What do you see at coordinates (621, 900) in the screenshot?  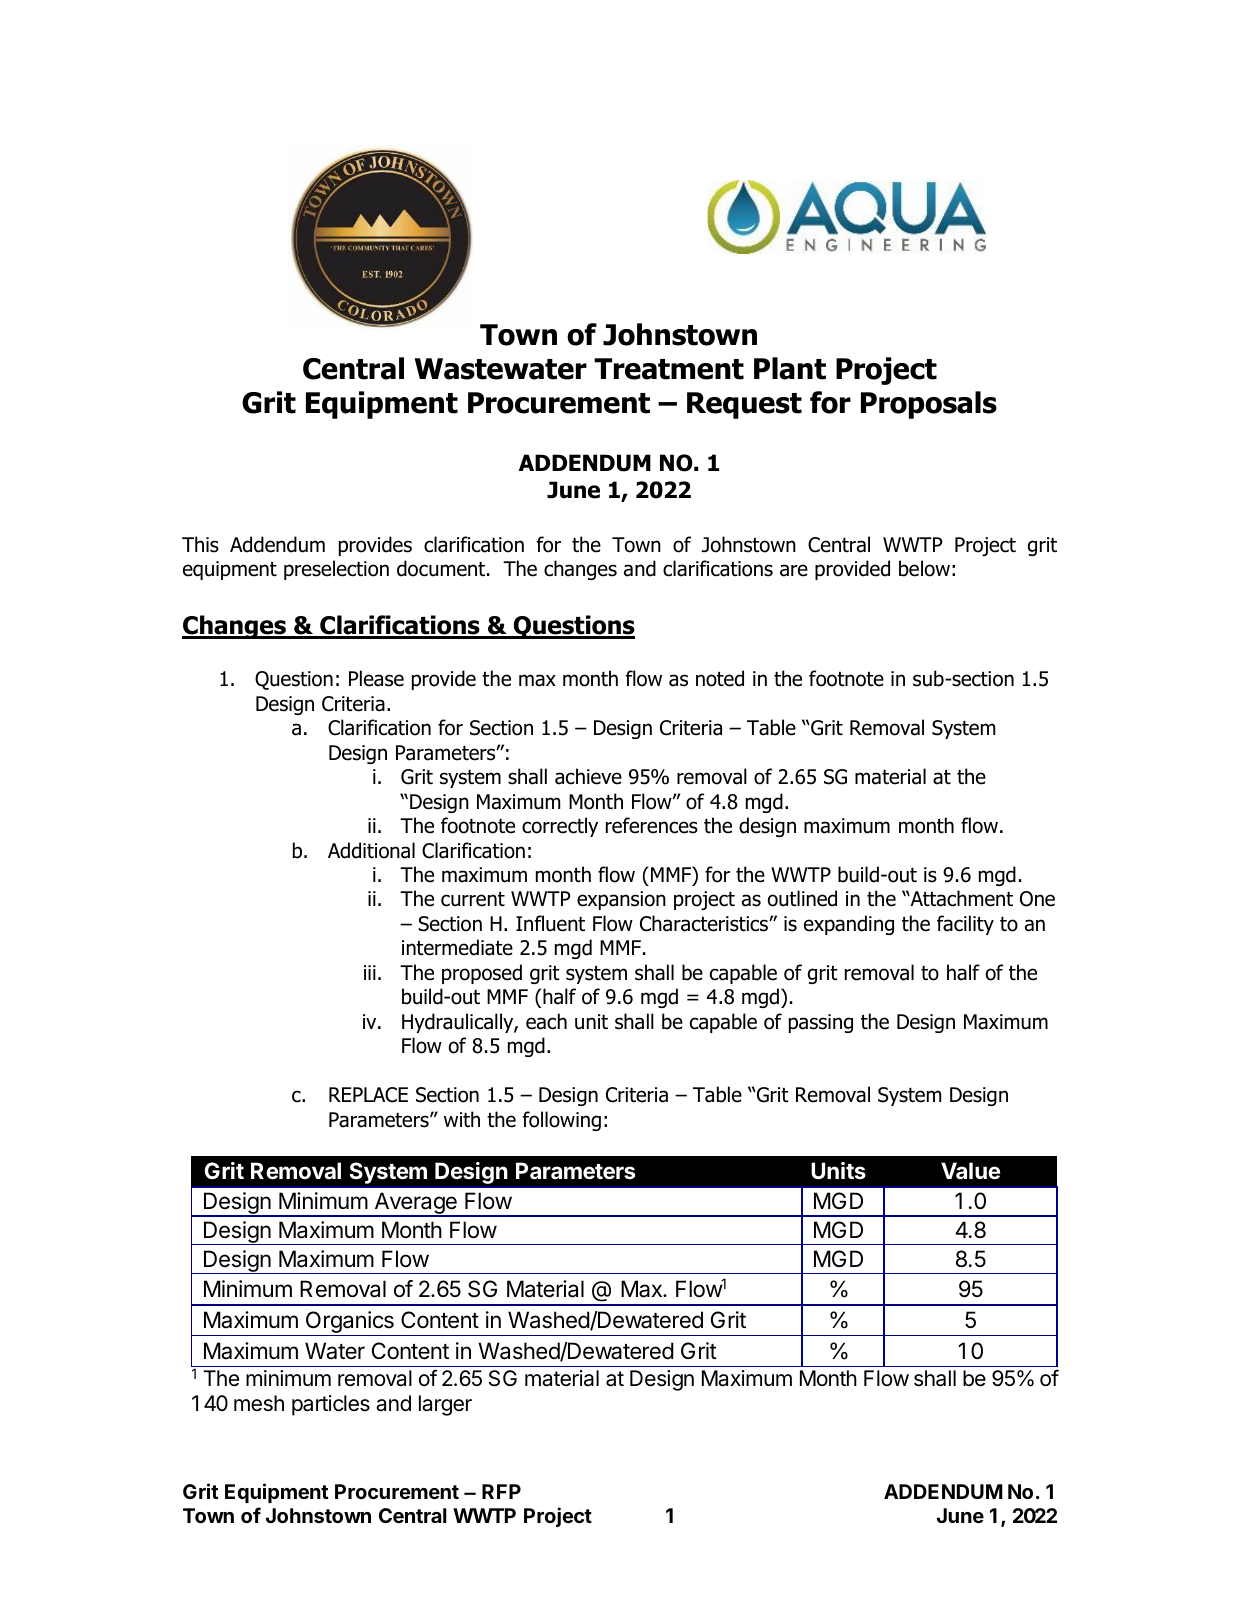 I see `expansion` at bounding box center [621, 900].
